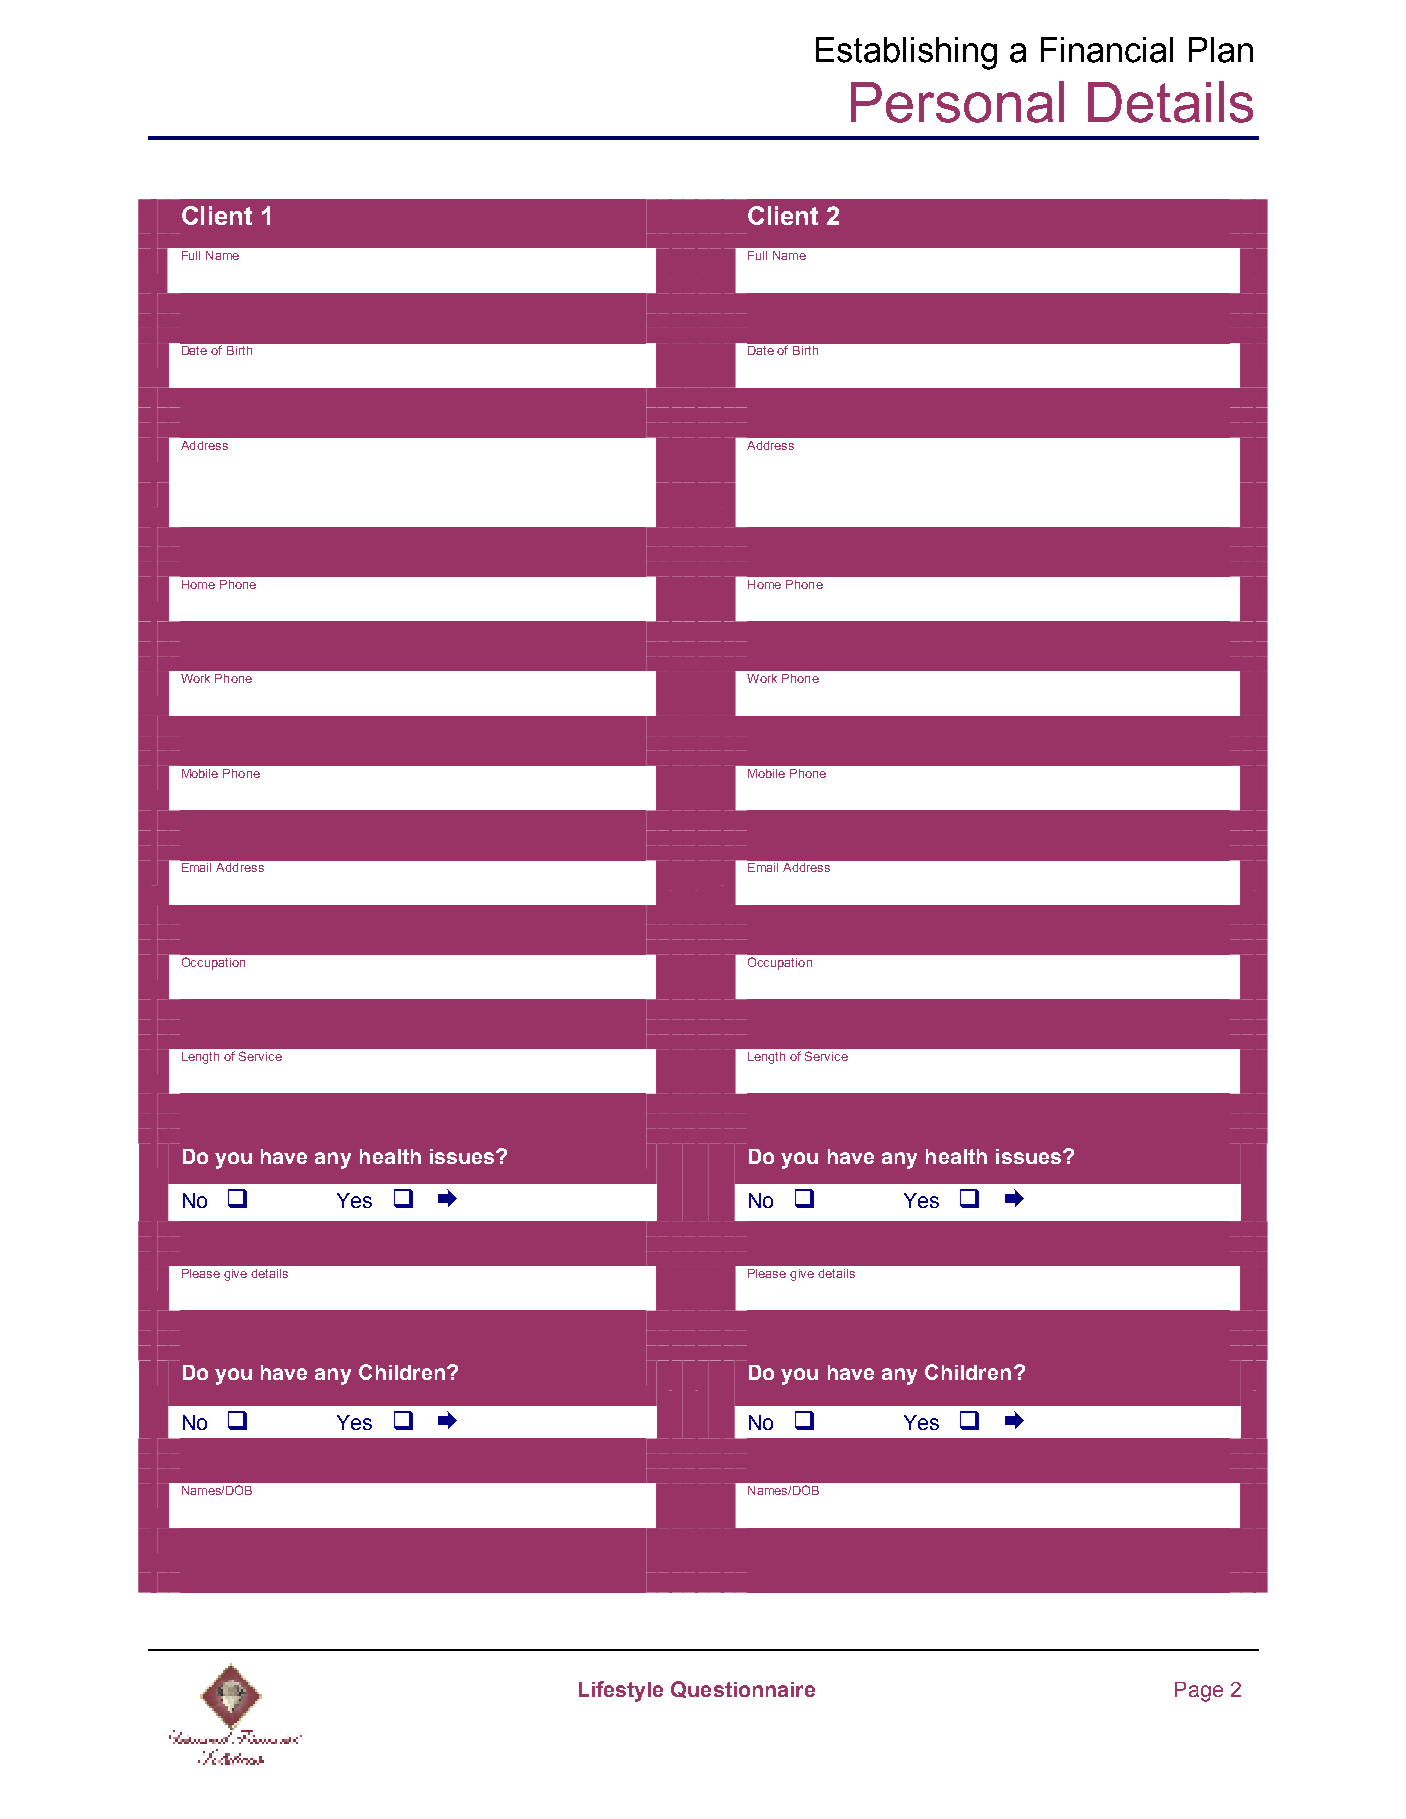  I want to click on Establishing, so click(906, 53).
